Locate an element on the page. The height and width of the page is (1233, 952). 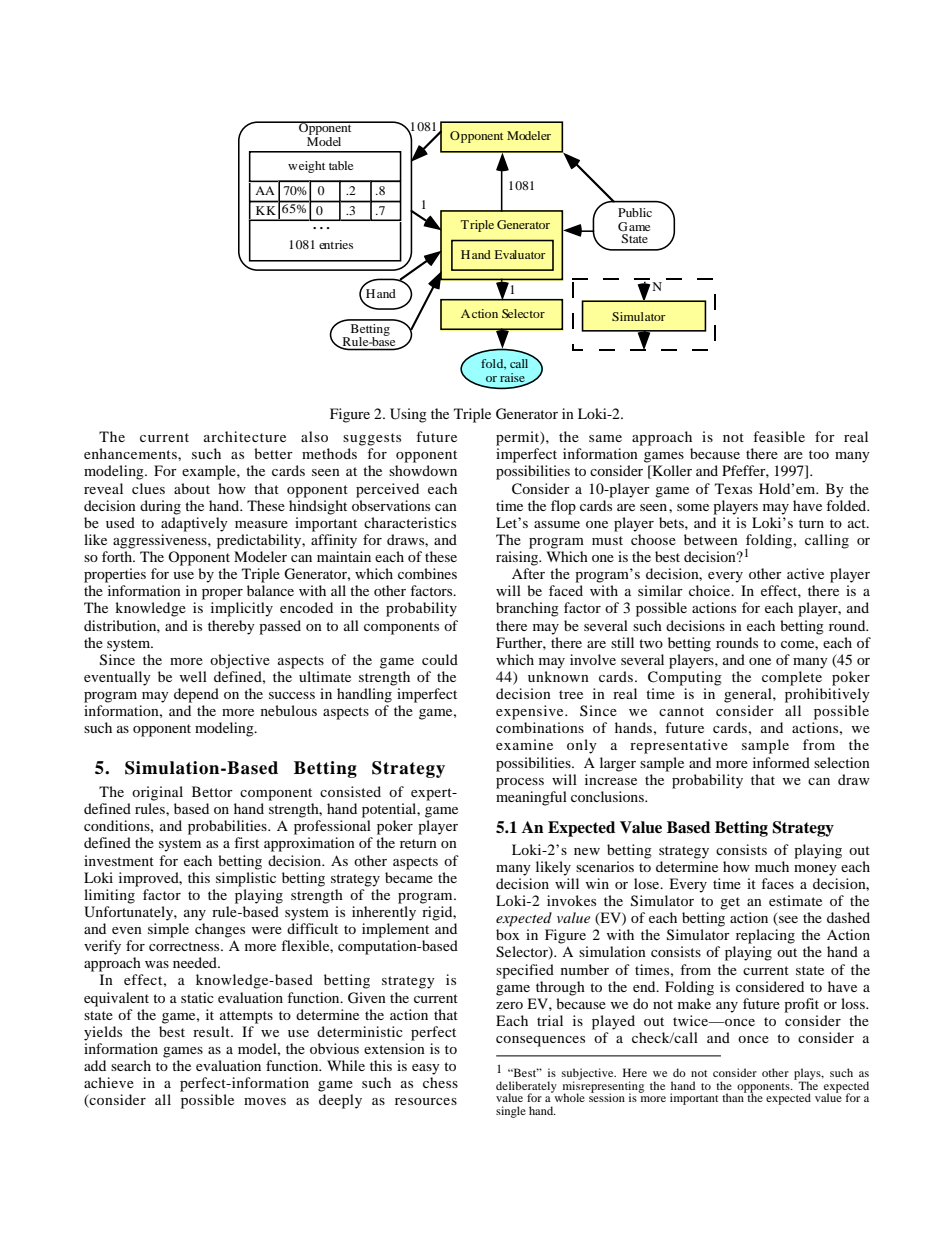
Texas is located at coordinates (733, 488).
